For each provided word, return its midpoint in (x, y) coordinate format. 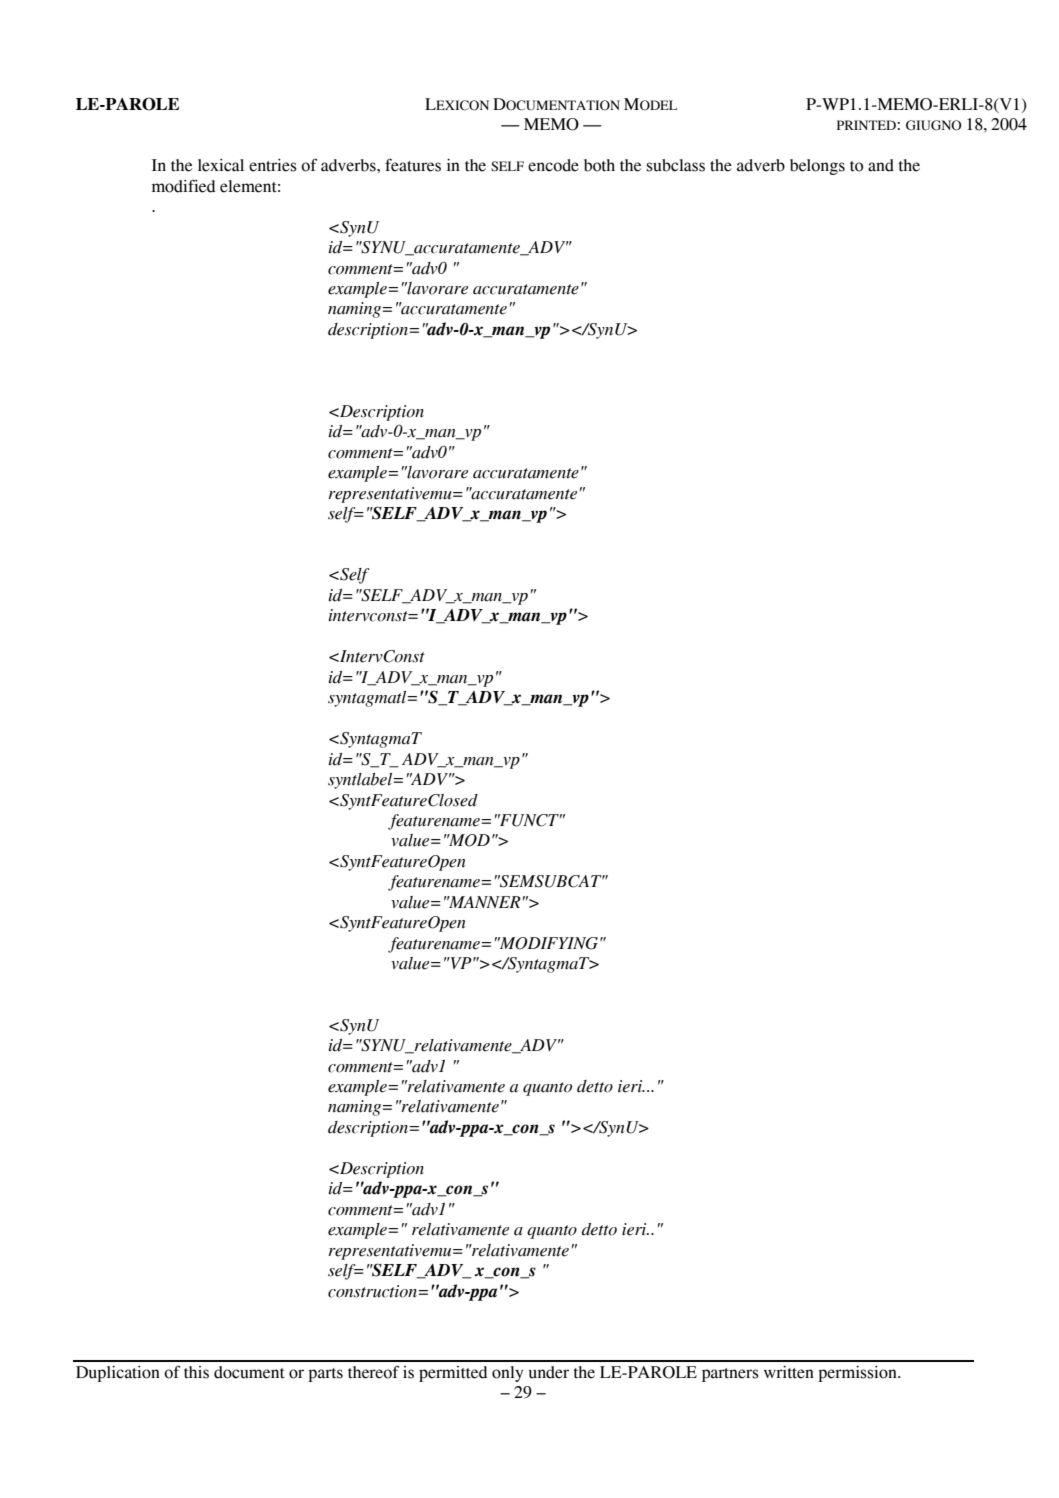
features (413, 165)
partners (730, 1375)
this (196, 1372)
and (881, 165)
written (789, 1372)
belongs (817, 167)
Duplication (118, 1374)
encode (553, 165)
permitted (453, 1374)
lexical (221, 165)
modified (184, 186)
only (508, 1374)
